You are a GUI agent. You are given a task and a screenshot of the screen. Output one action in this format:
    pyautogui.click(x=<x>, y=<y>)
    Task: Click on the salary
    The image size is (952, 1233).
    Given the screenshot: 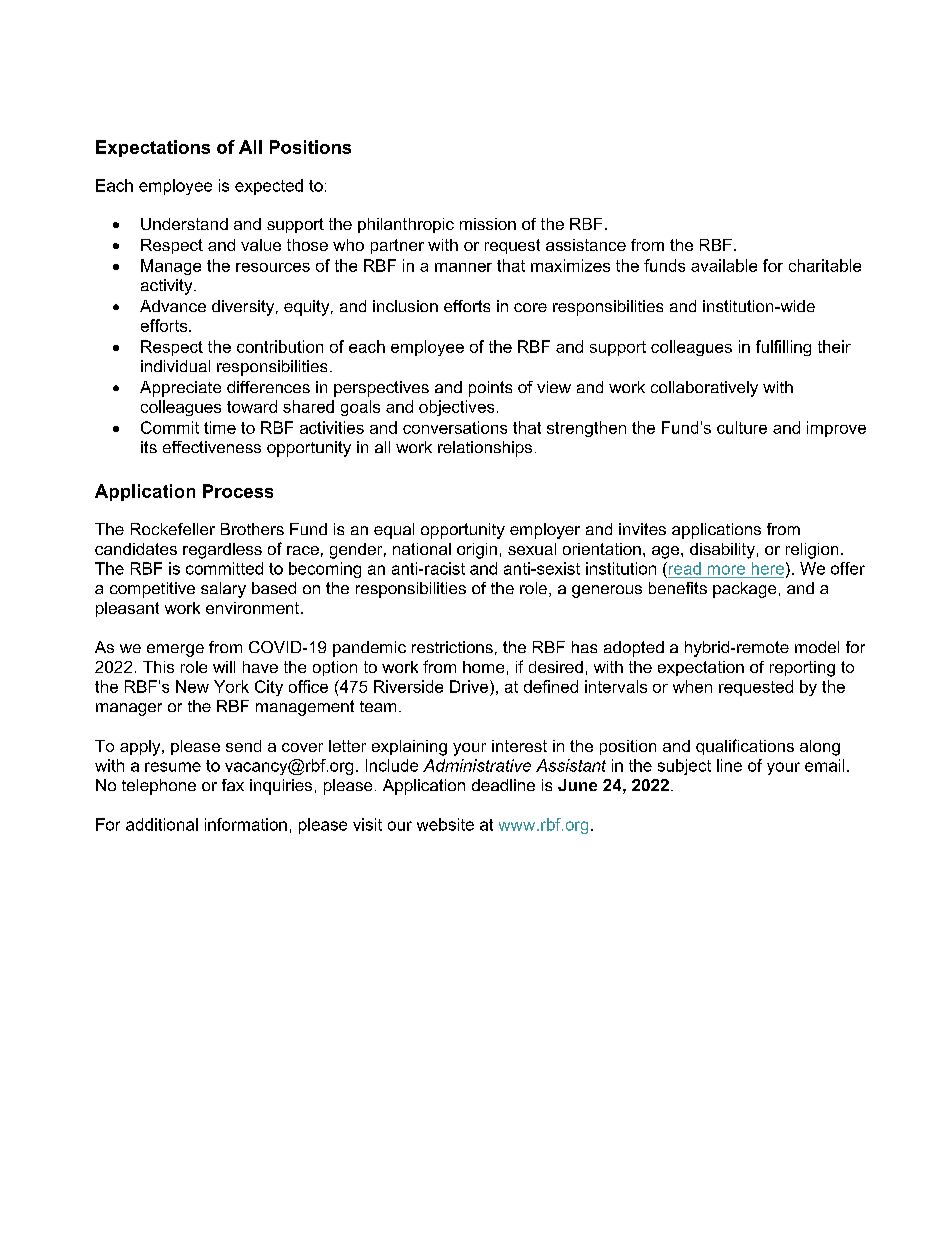 What is the action you would take?
    pyautogui.click(x=223, y=590)
